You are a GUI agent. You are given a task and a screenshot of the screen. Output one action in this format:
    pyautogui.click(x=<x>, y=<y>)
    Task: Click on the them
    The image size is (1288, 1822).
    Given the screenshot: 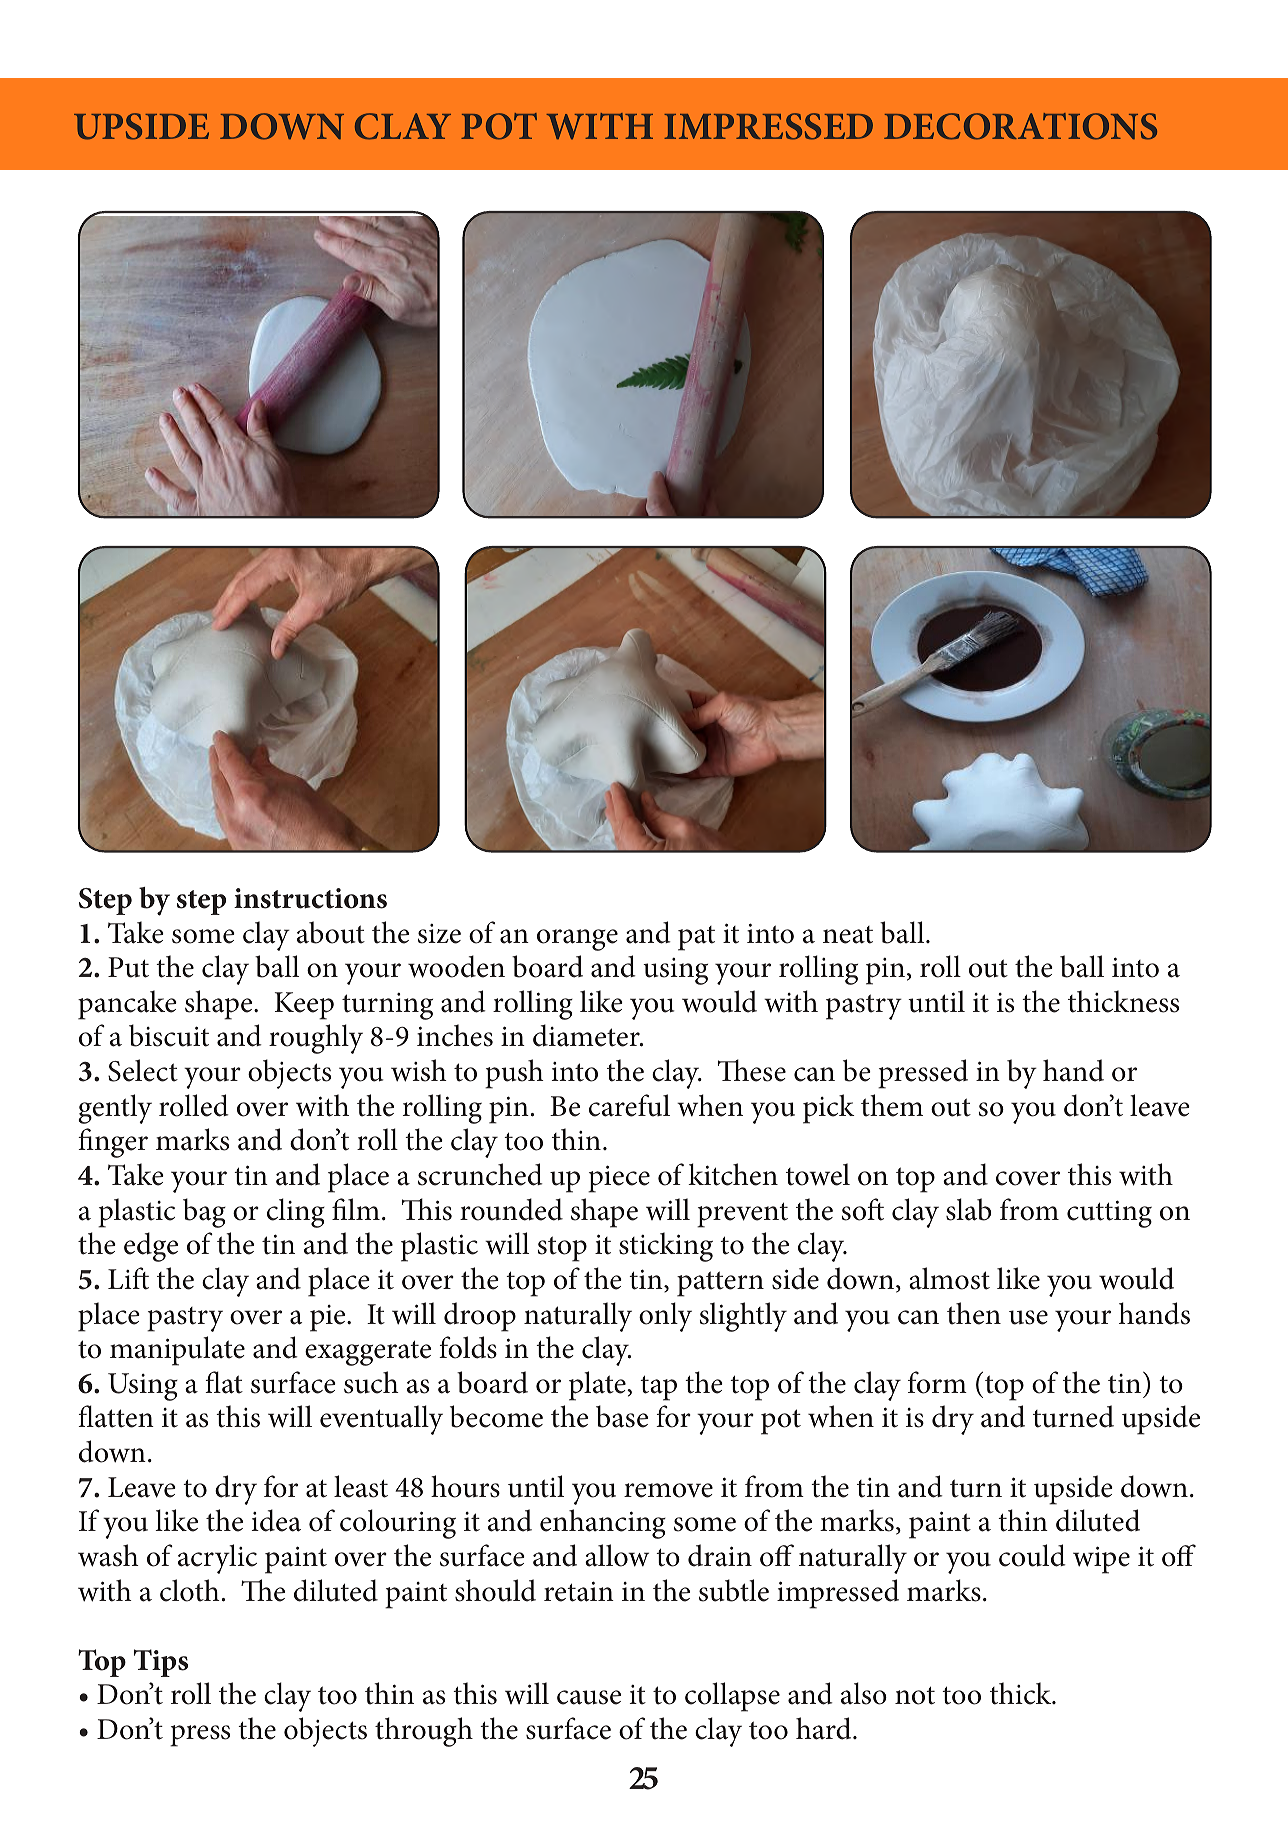 What is the action you would take?
    pyautogui.click(x=892, y=1105)
